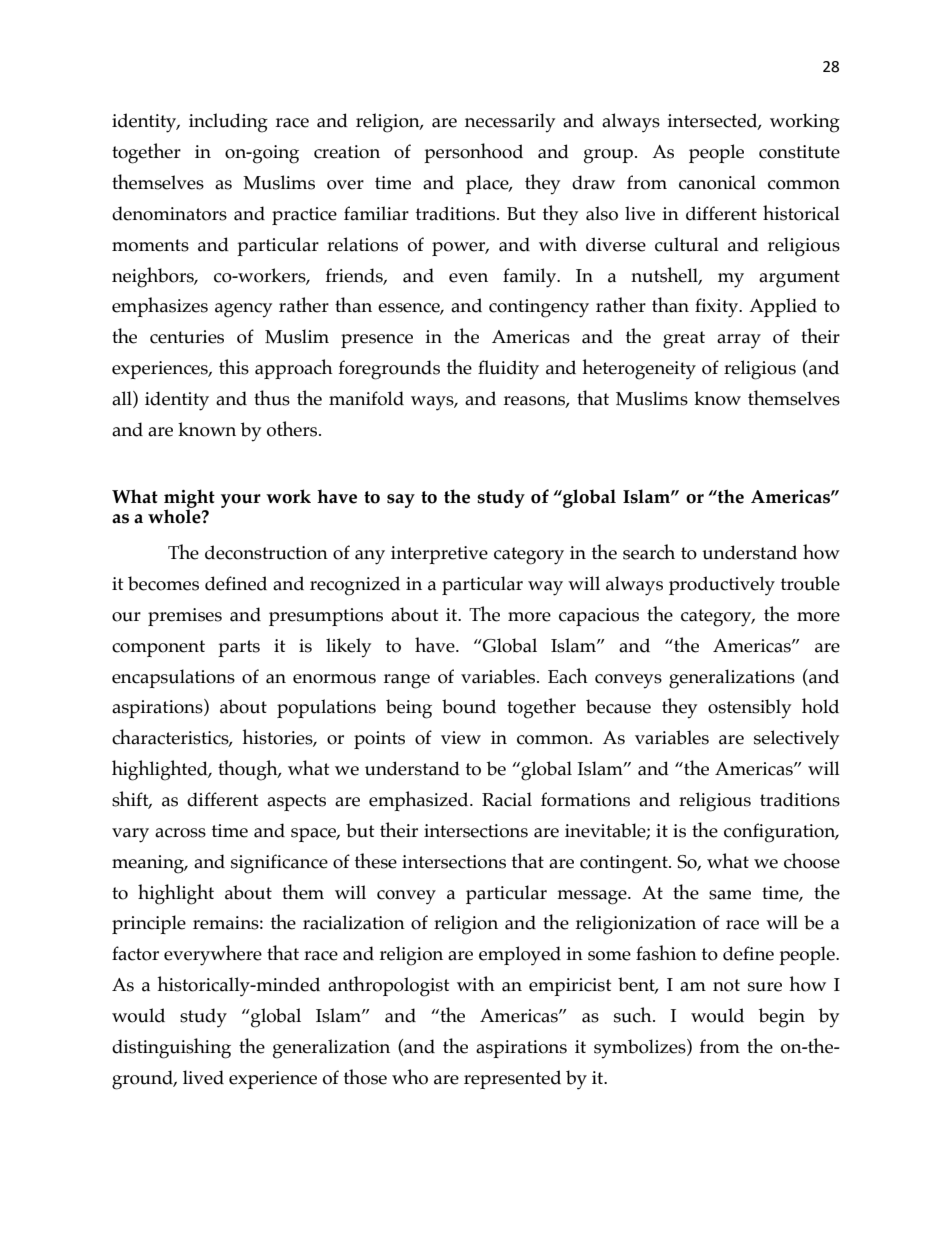 Image resolution: width=952 pixels, height=1233 pixels. Describe the element at coordinates (131, 800) in the screenshot. I see `shift` at that location.
